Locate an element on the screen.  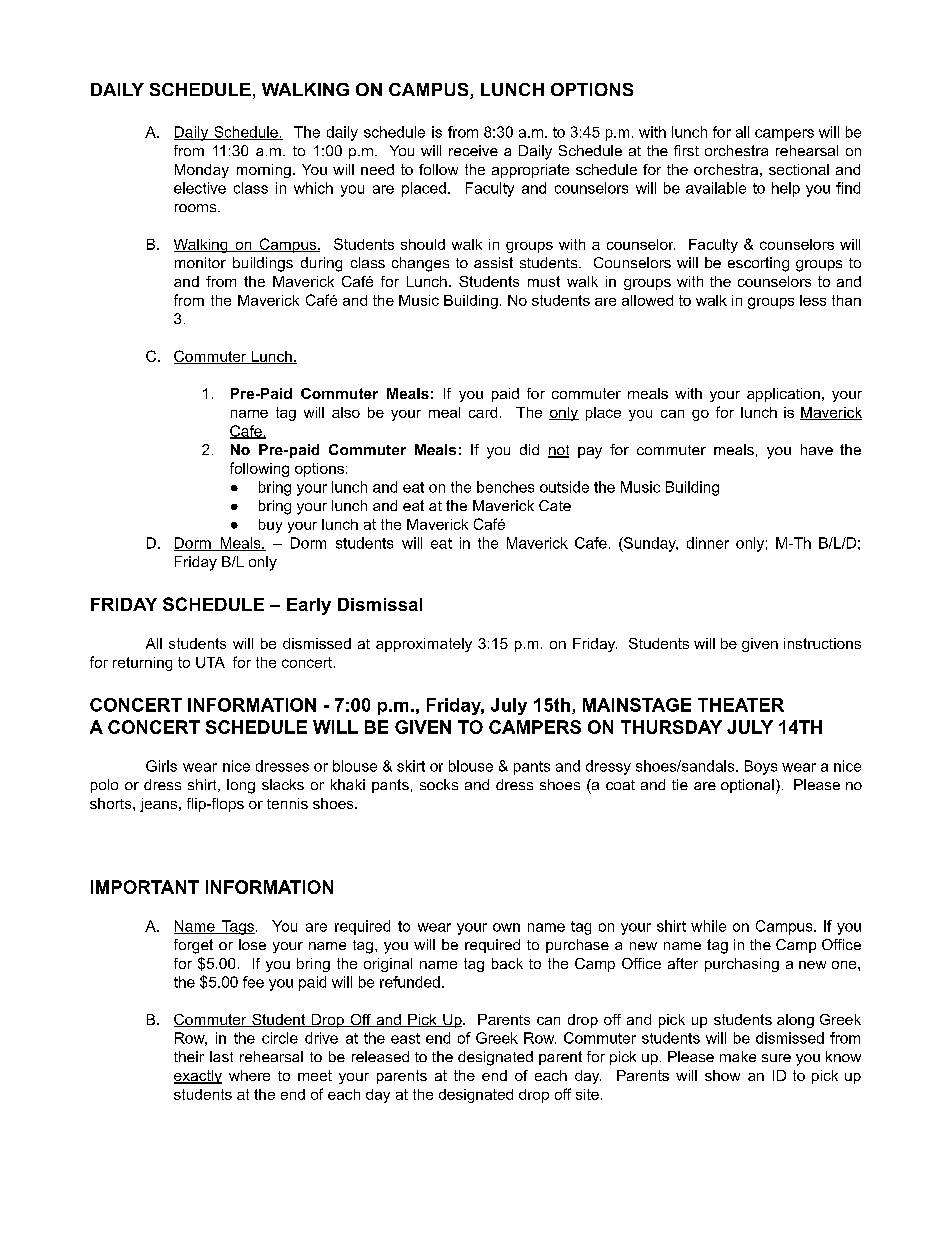
Monday is located at coordinates (202, 171).
